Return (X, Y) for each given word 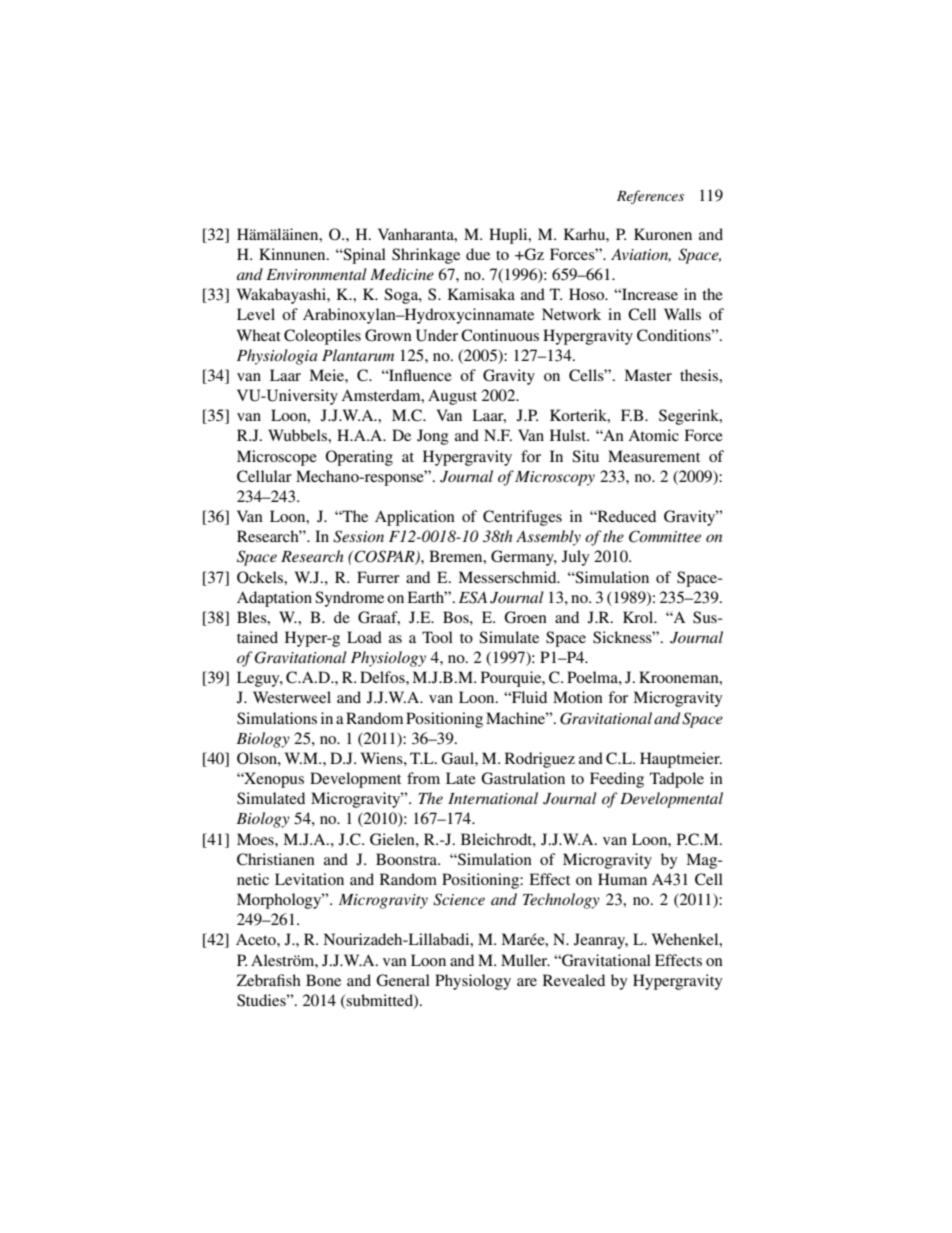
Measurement (654, 456)
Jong (433, 437)
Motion (578, 697)
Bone (323, 980)
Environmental (316, 274)
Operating (359, 458)
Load (364, 637)
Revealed (574, 980)
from (423, 778)
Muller (525, 960)
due (478, 254)
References (650, 197)
